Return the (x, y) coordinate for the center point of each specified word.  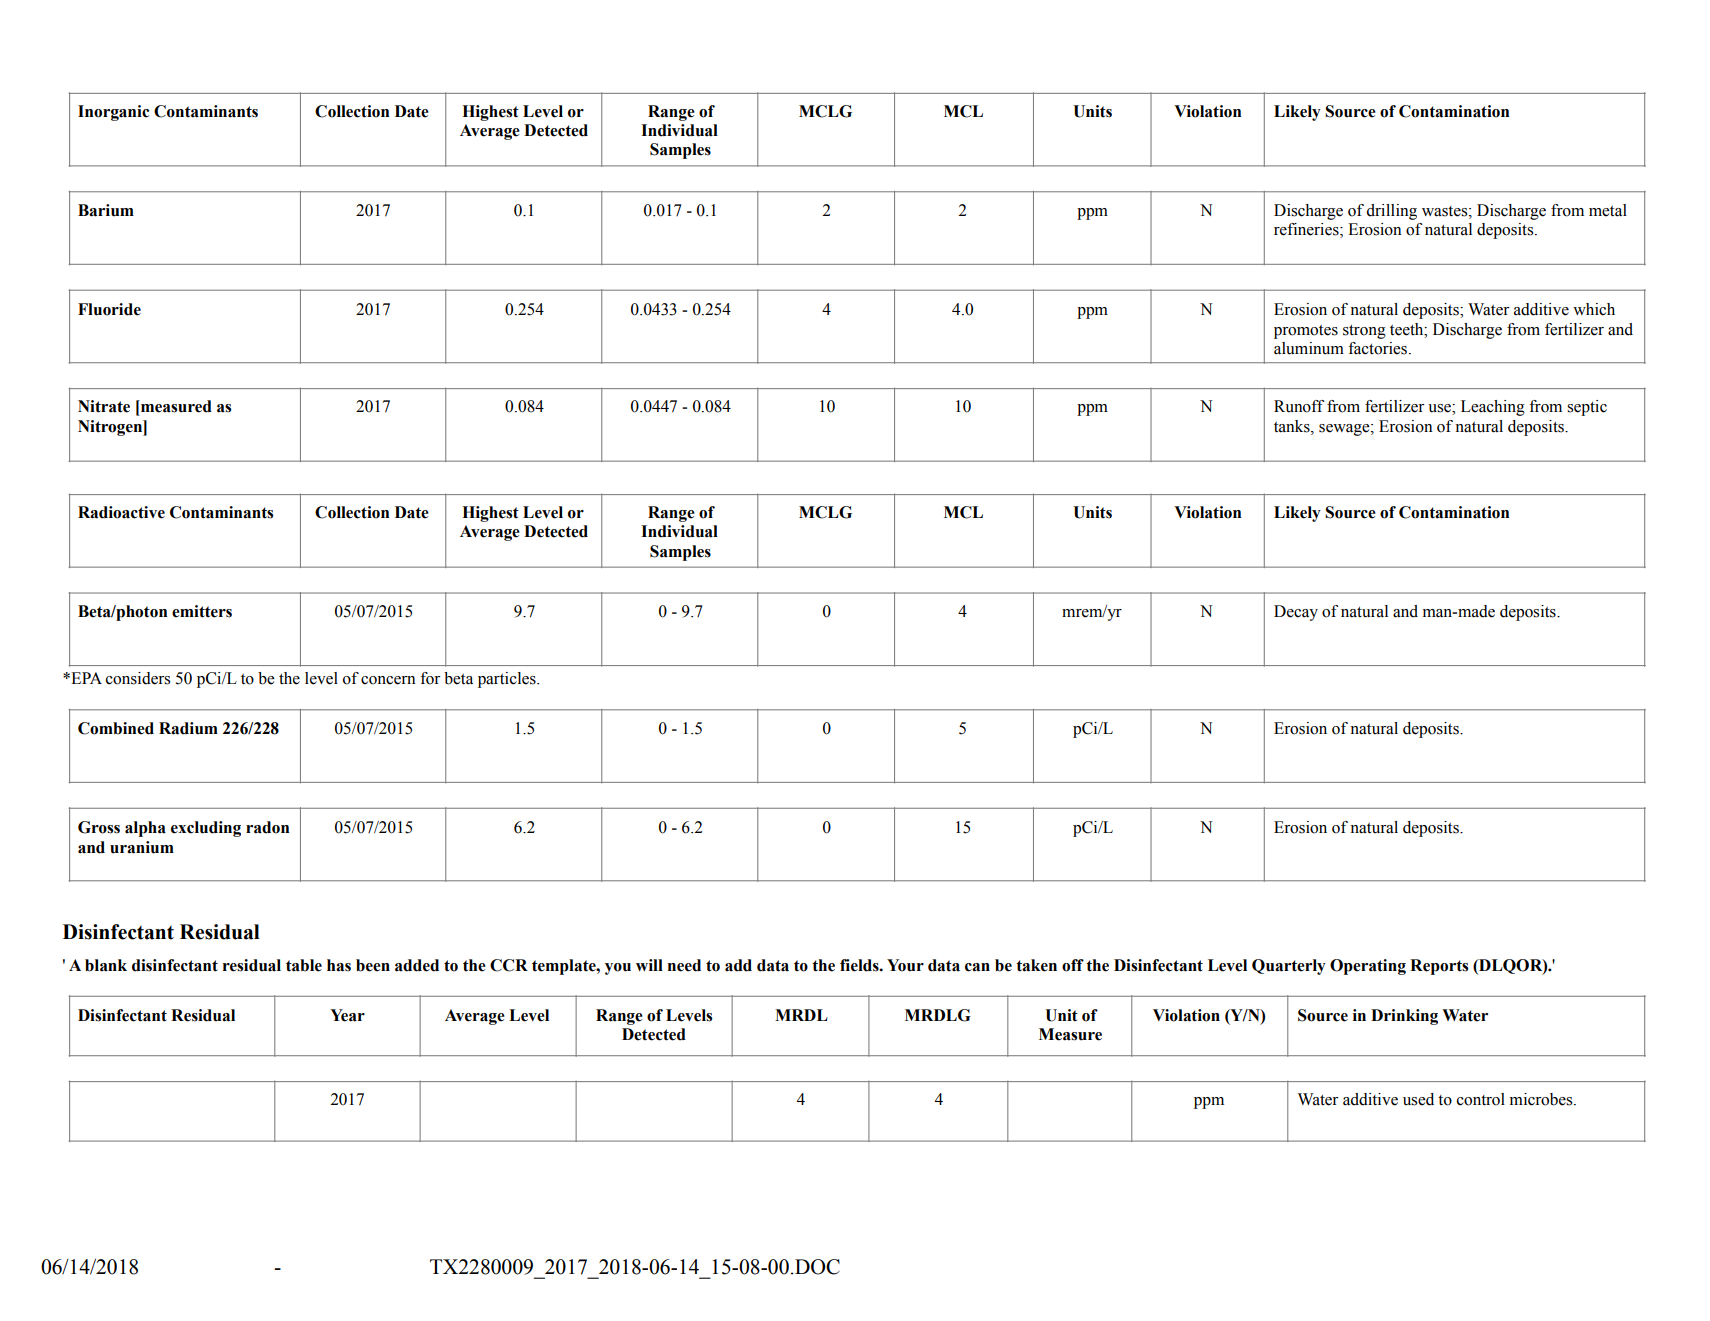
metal (1608, 210)
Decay (1296, 613)
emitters (202, 611)
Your (905, 965)
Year (347, 1015)
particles (508, 680)
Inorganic (113, 113)
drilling (1392, 212)
